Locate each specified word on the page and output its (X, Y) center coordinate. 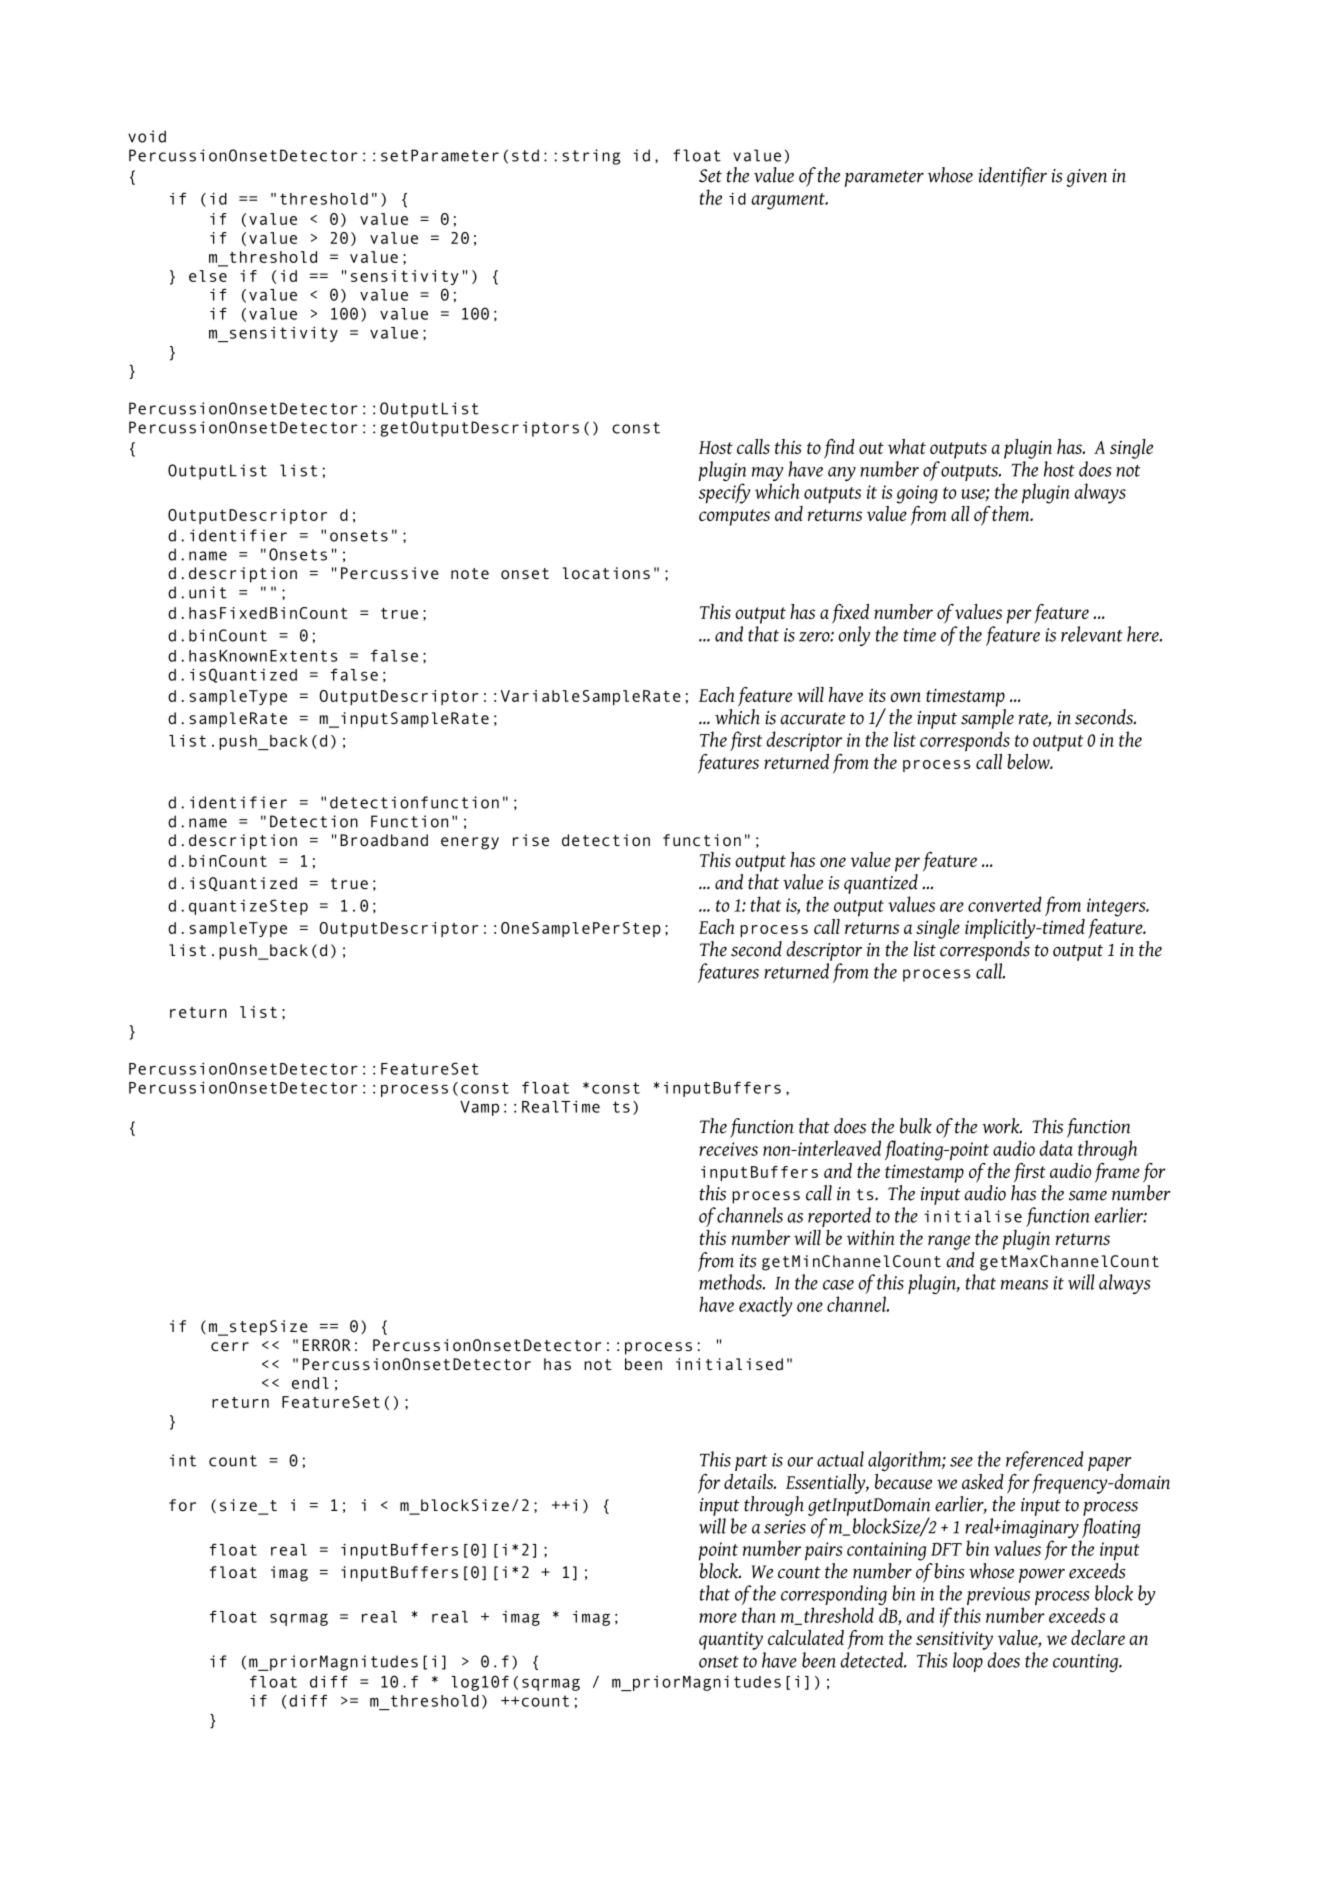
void (147, 136)
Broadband (384, 840)
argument (789, 201)
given (1087, 178)
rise (531, 840)
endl (310, 1383)
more (718, 1618)
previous (998, 1597)
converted (1005, 904)
